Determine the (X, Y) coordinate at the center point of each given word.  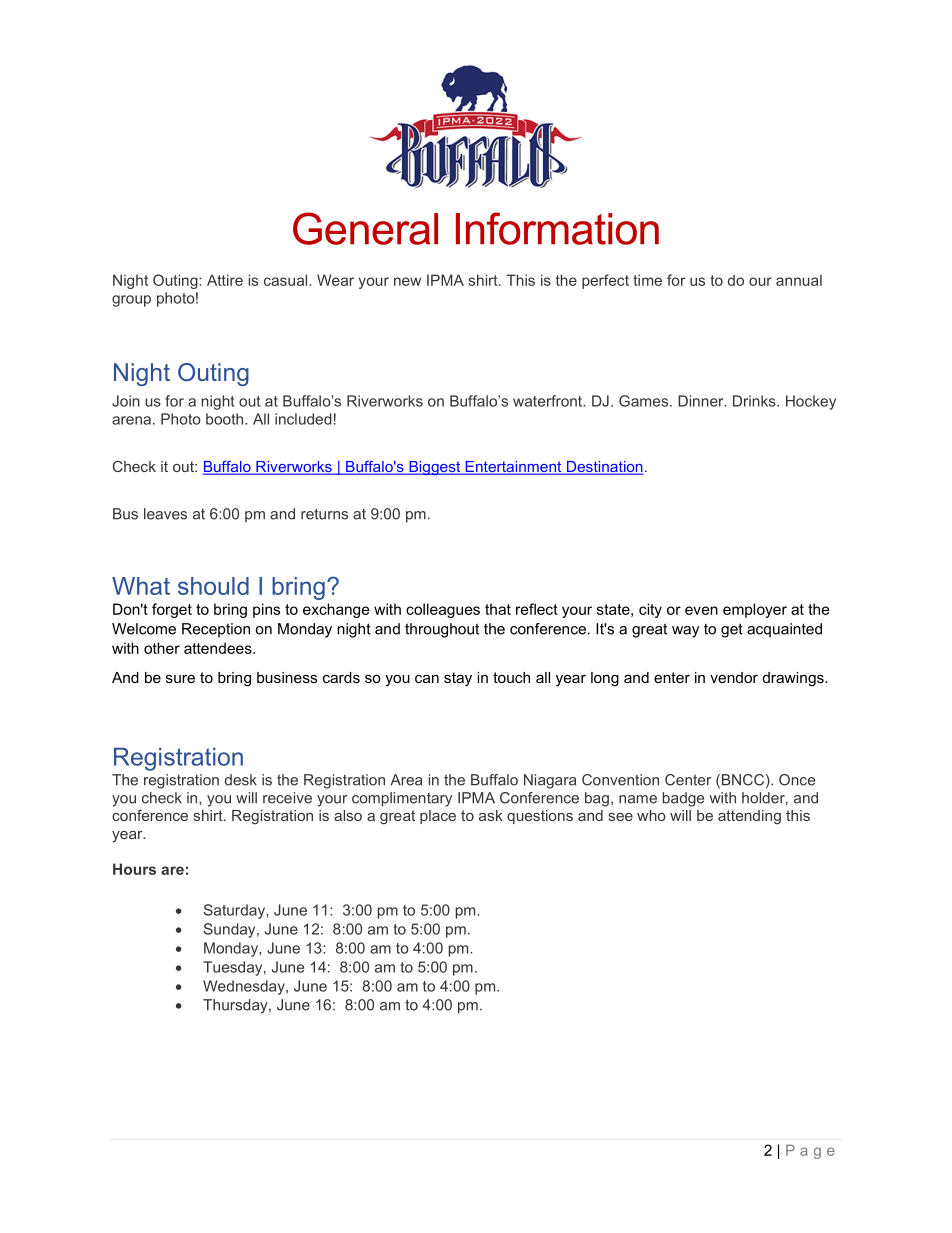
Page (810, 1152)
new (407, 281)
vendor (734, 677)
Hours (134, 869)
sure (180, 678)
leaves (165, 514)
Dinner (702, 401)
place (438, 817)
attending (749, 817)
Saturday (235, 911)
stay (458, 679)
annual (799, 280)
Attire (225, 280)
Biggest (435, 468)
